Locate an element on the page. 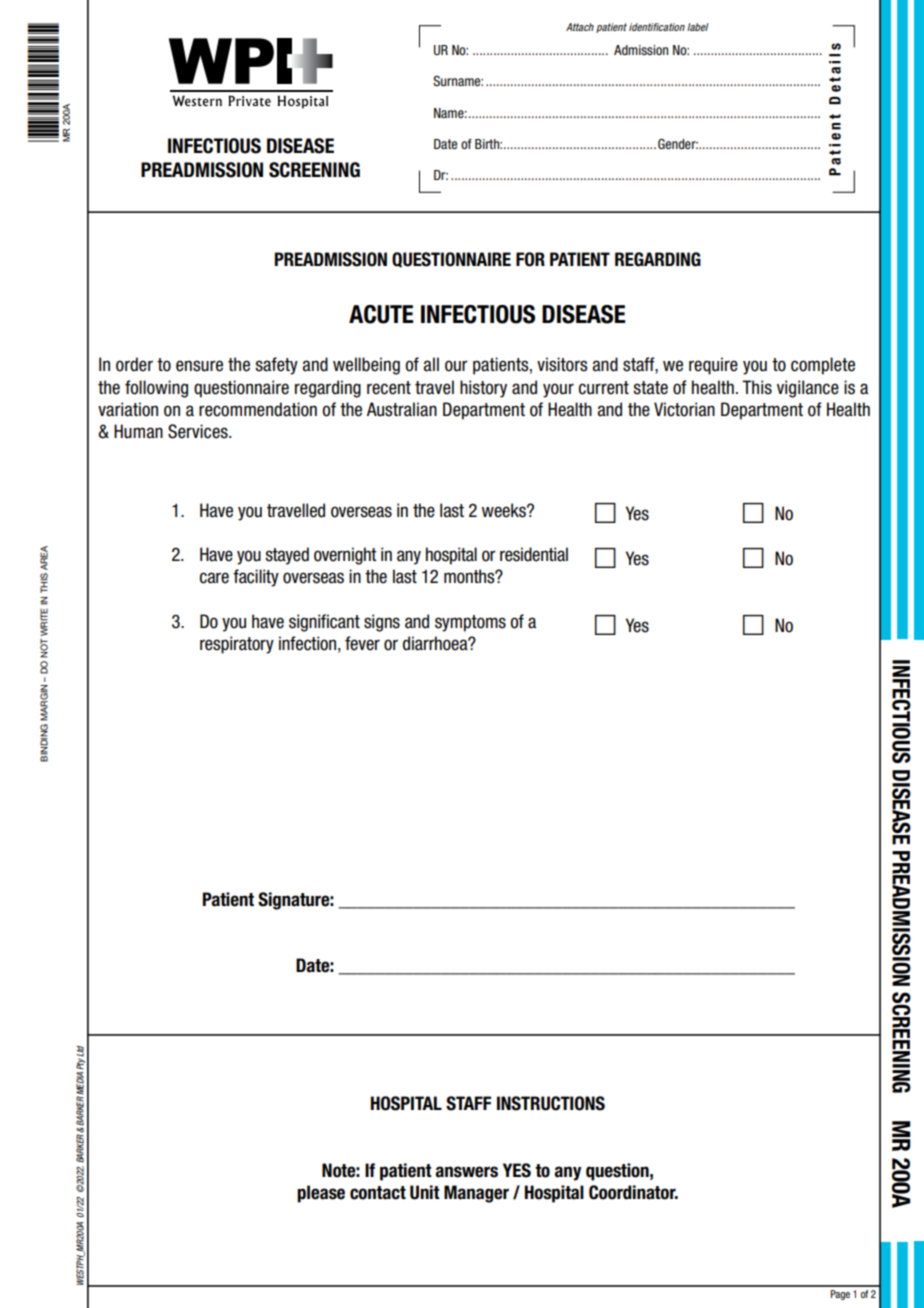  residential is located at coordinates (534, 554).
